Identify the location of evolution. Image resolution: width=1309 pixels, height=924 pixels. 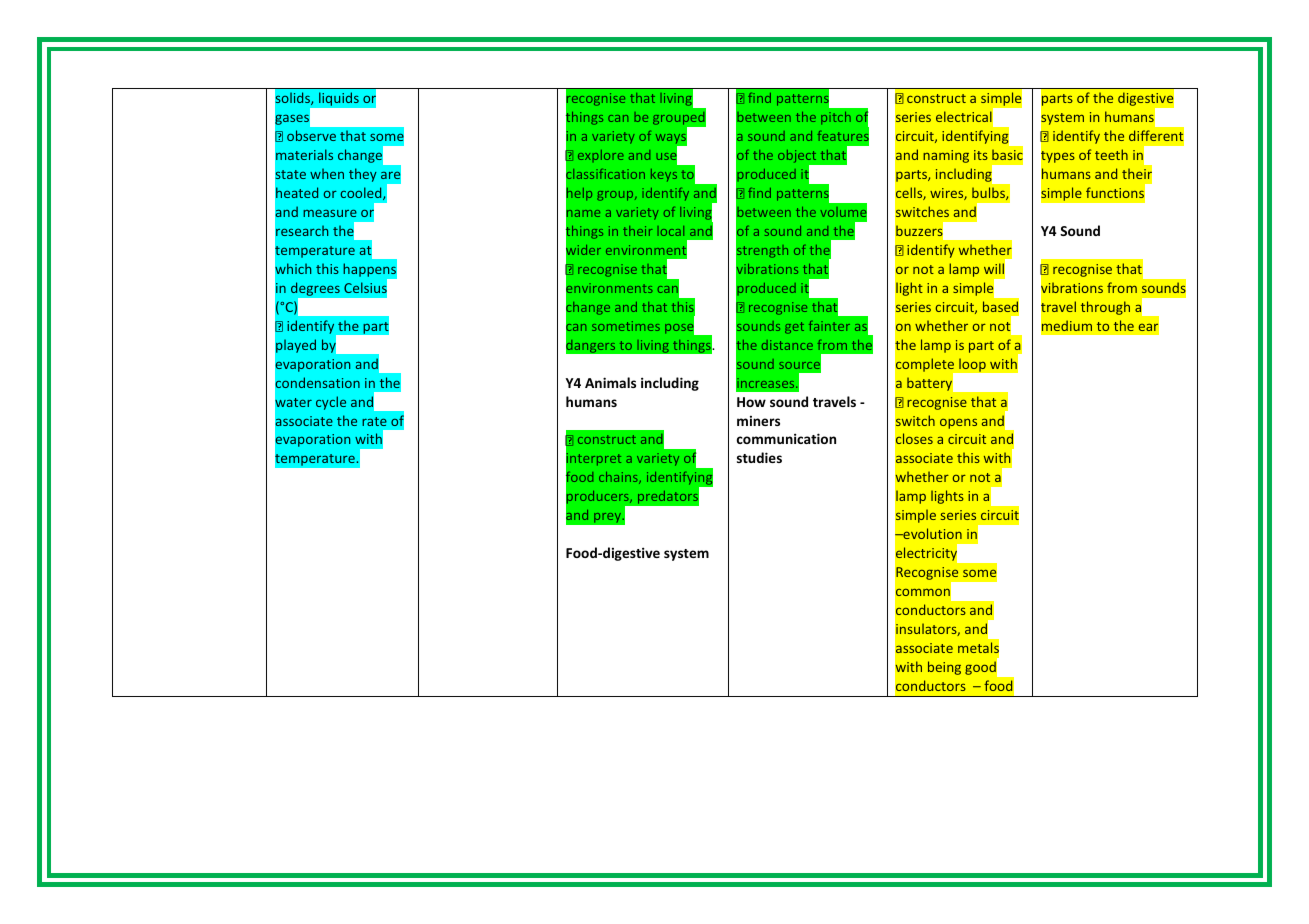
(931, 533).
